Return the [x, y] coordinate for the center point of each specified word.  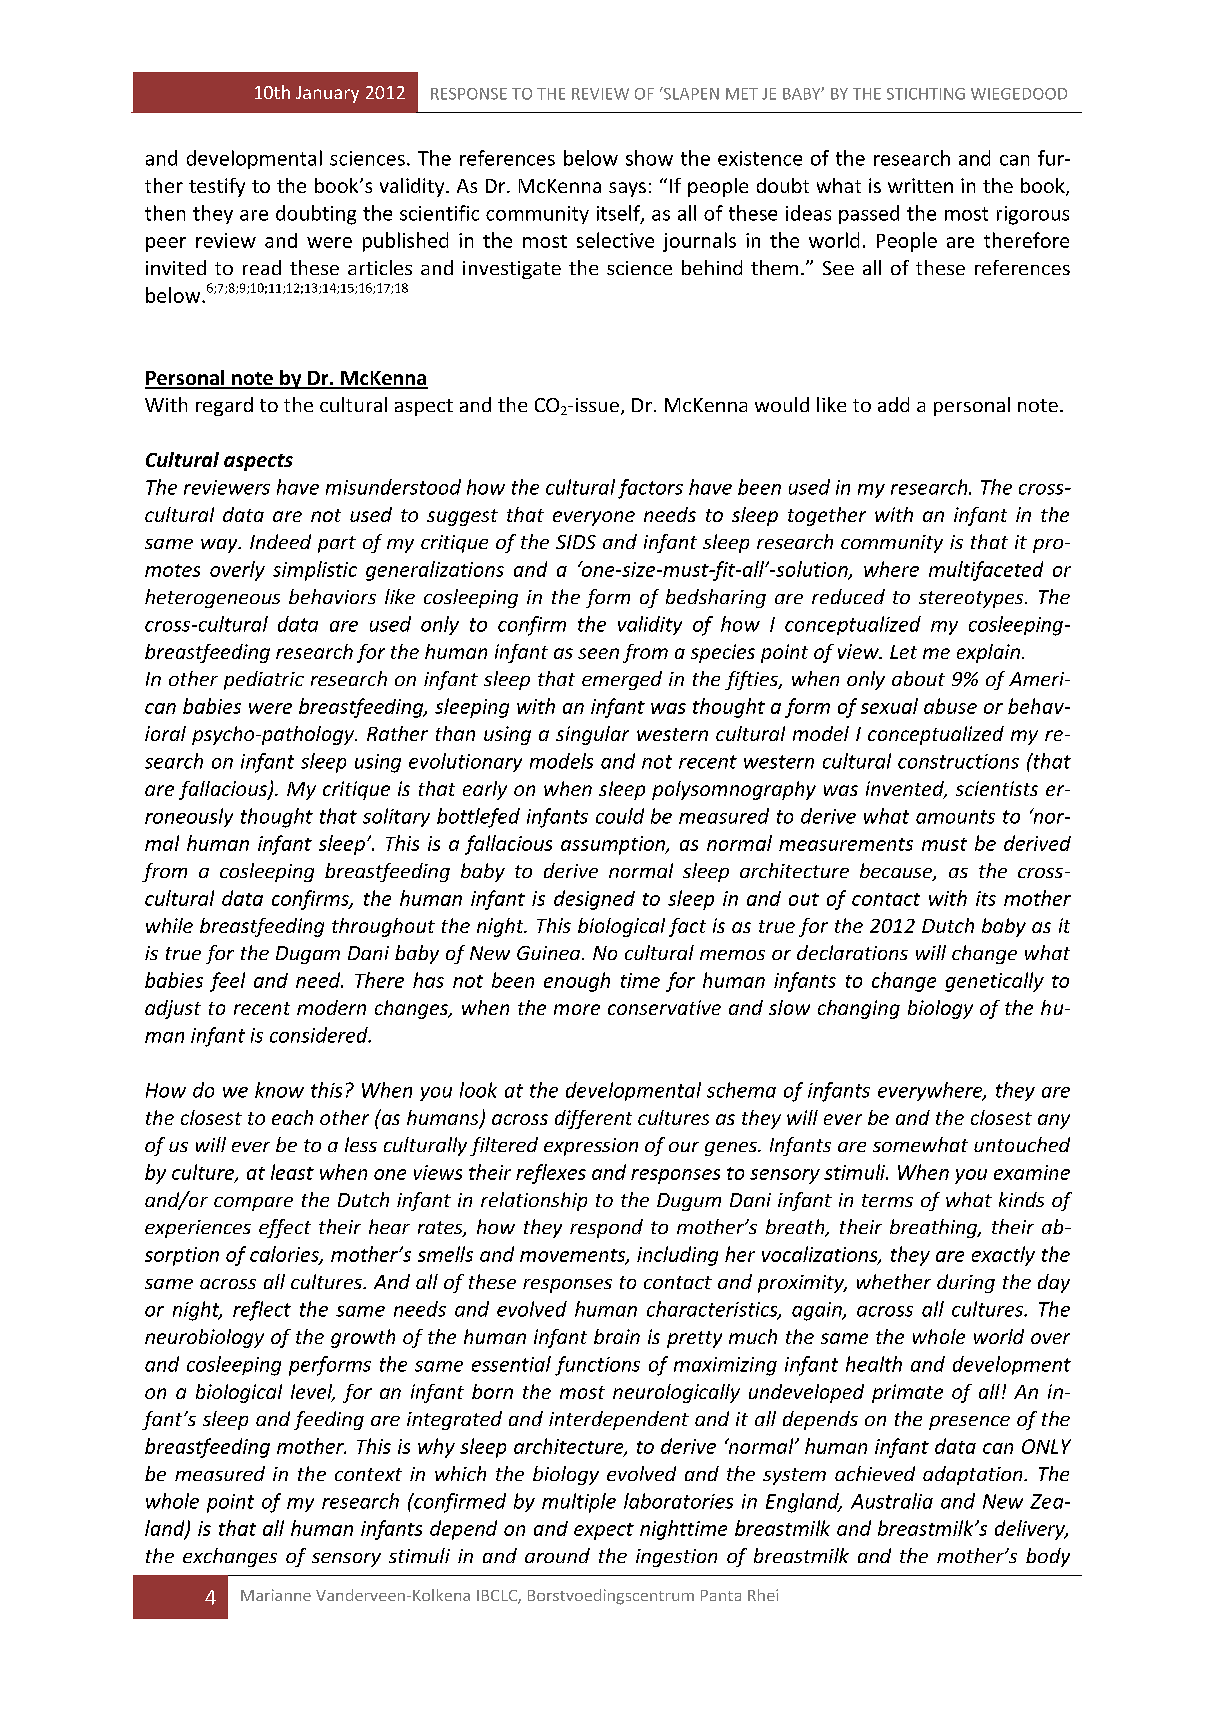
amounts [955, 817]
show [649, 158]
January [327, 94]
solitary [396, 817]
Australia [892, 1501]
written [920, 185]
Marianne [276, 1595]
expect [604, 1531]
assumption [614, 845]
